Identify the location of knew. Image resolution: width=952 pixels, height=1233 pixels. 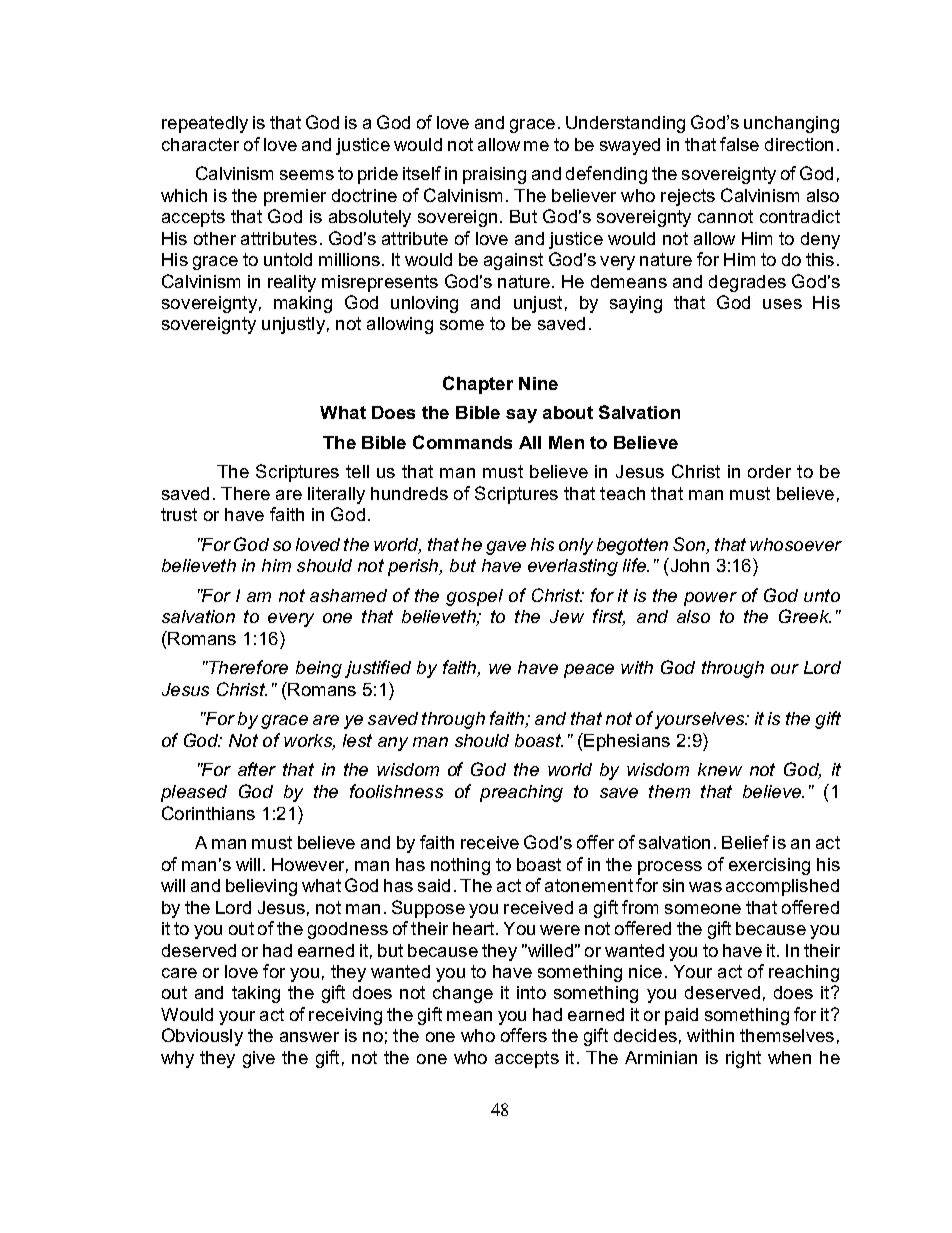
(720, 769).
